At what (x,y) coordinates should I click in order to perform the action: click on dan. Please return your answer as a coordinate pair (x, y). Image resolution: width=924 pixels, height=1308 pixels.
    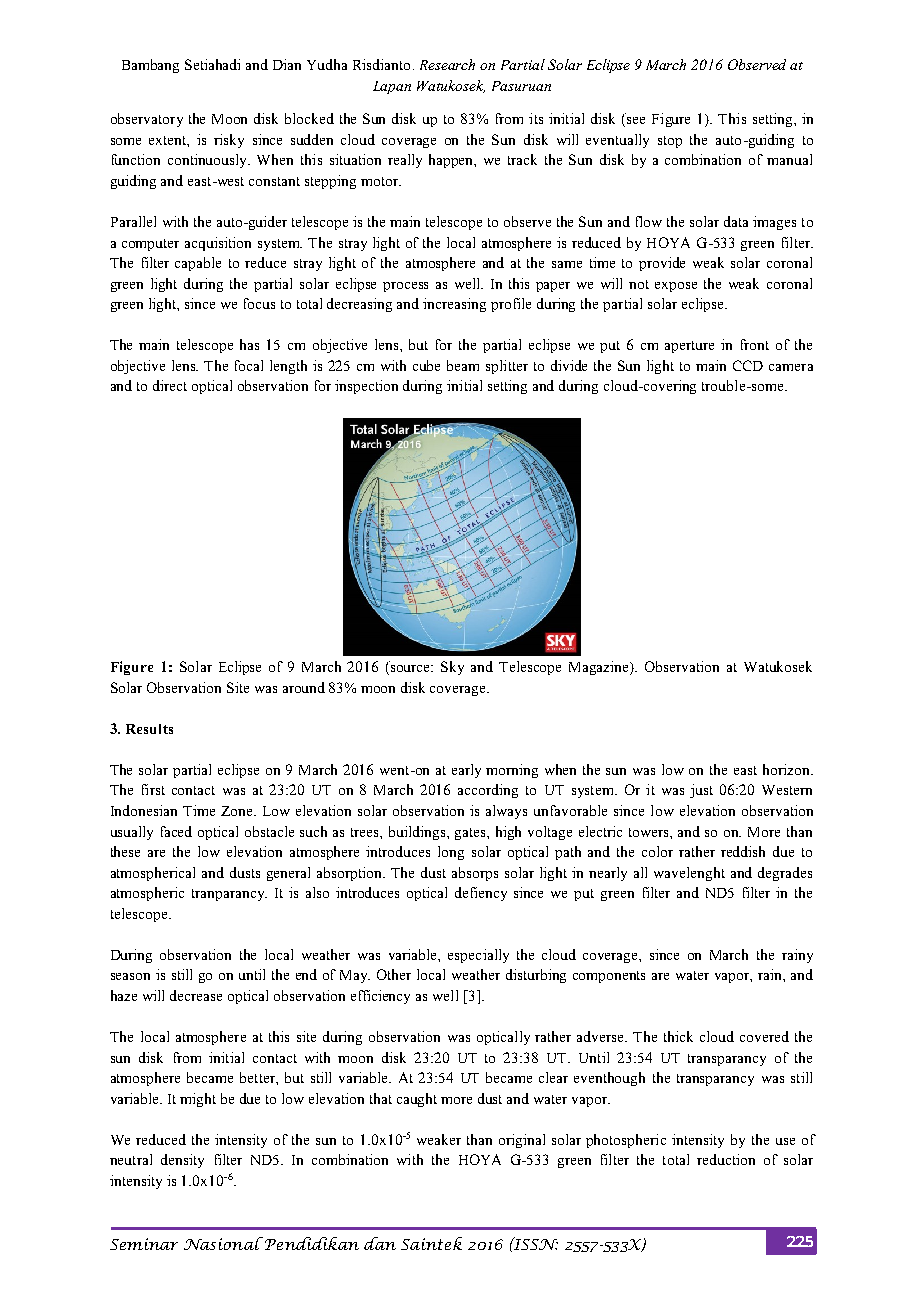
    Looking at the image, I should click on (380, 1243).
